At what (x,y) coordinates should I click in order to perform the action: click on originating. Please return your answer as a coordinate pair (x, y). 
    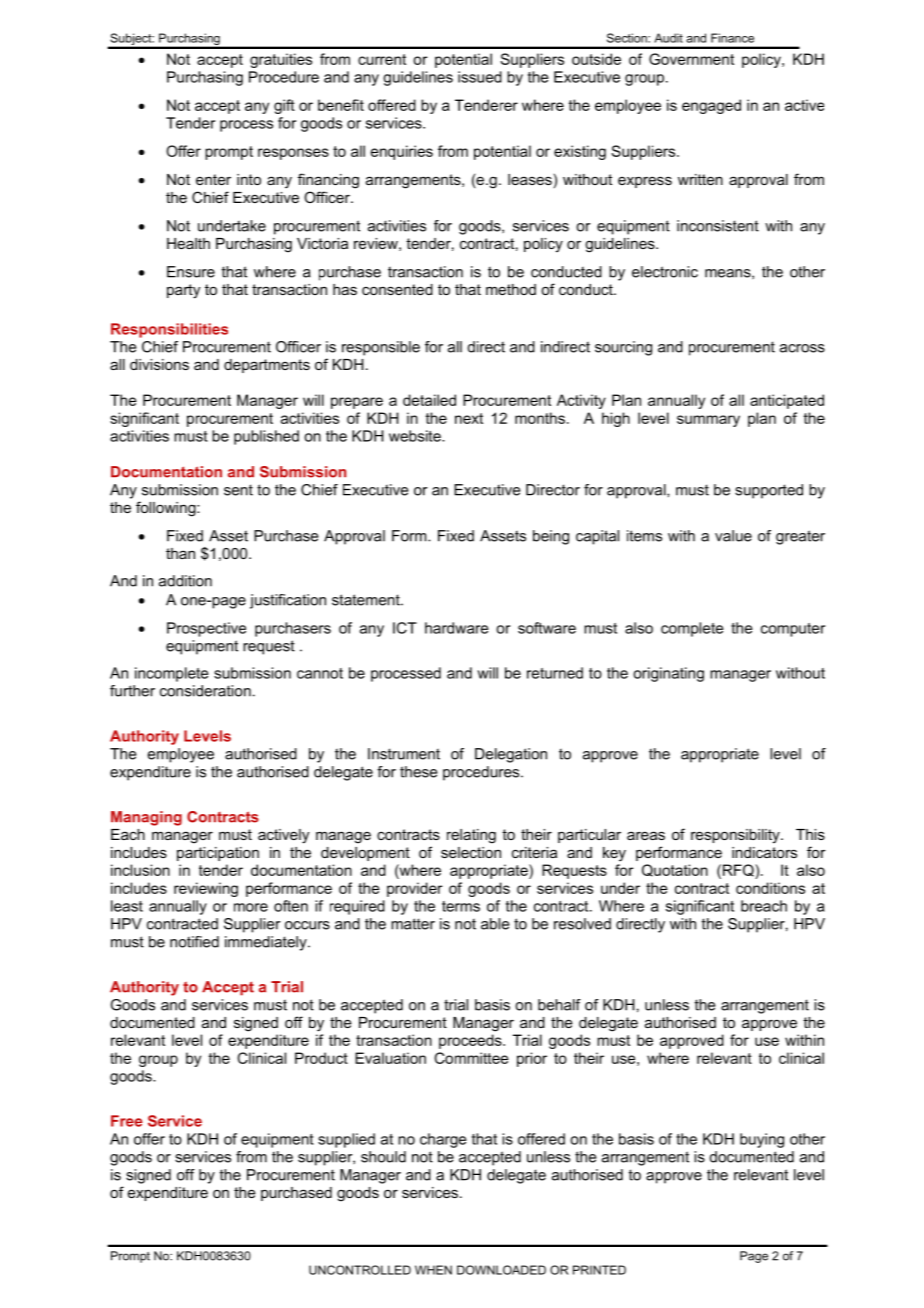
    Looking at the image, I should click on (668, 674).
